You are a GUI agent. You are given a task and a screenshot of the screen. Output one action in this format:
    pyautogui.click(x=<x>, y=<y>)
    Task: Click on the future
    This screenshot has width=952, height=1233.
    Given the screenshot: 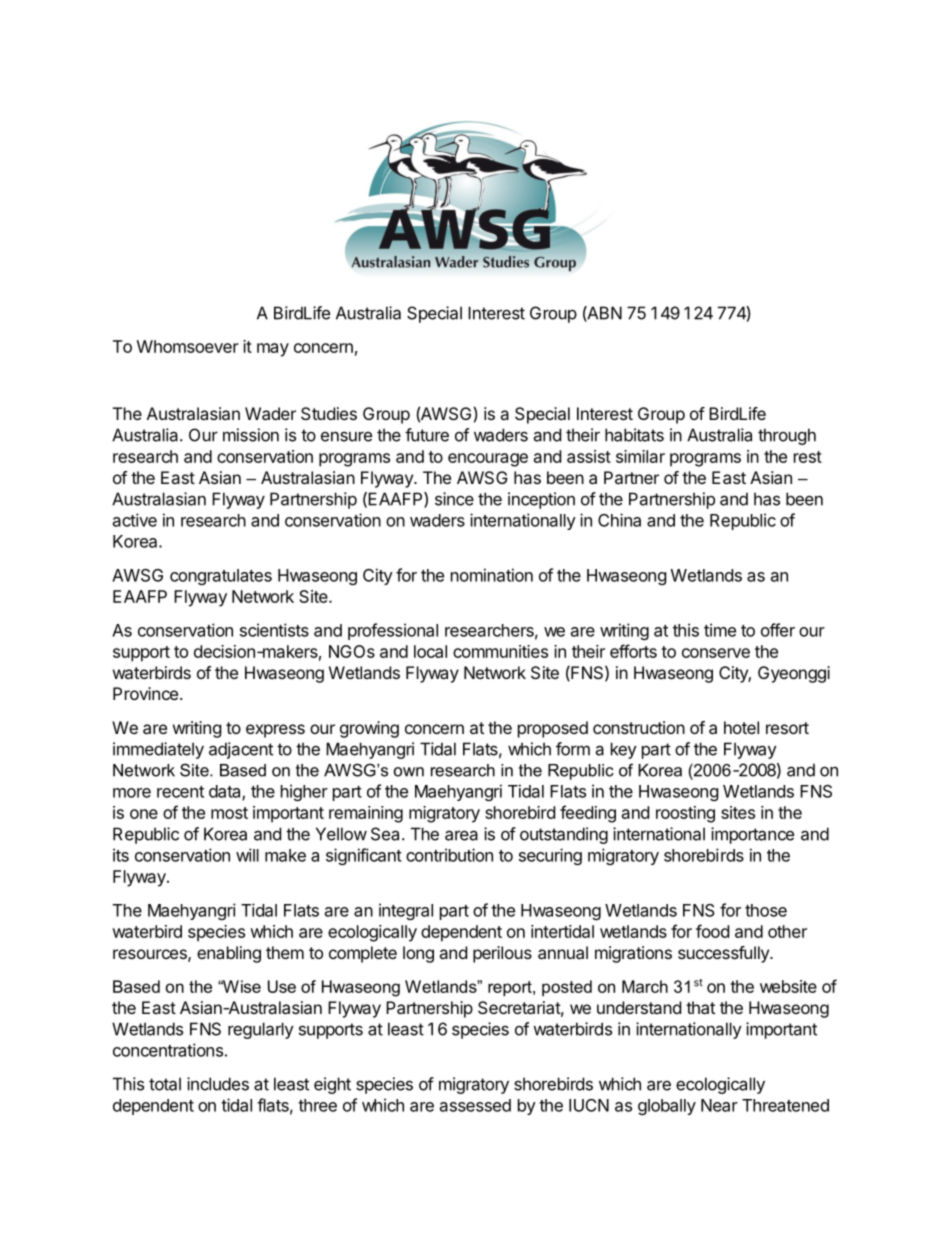 What is the action you would take?
    pyautogui.click(x=427, y=435)
